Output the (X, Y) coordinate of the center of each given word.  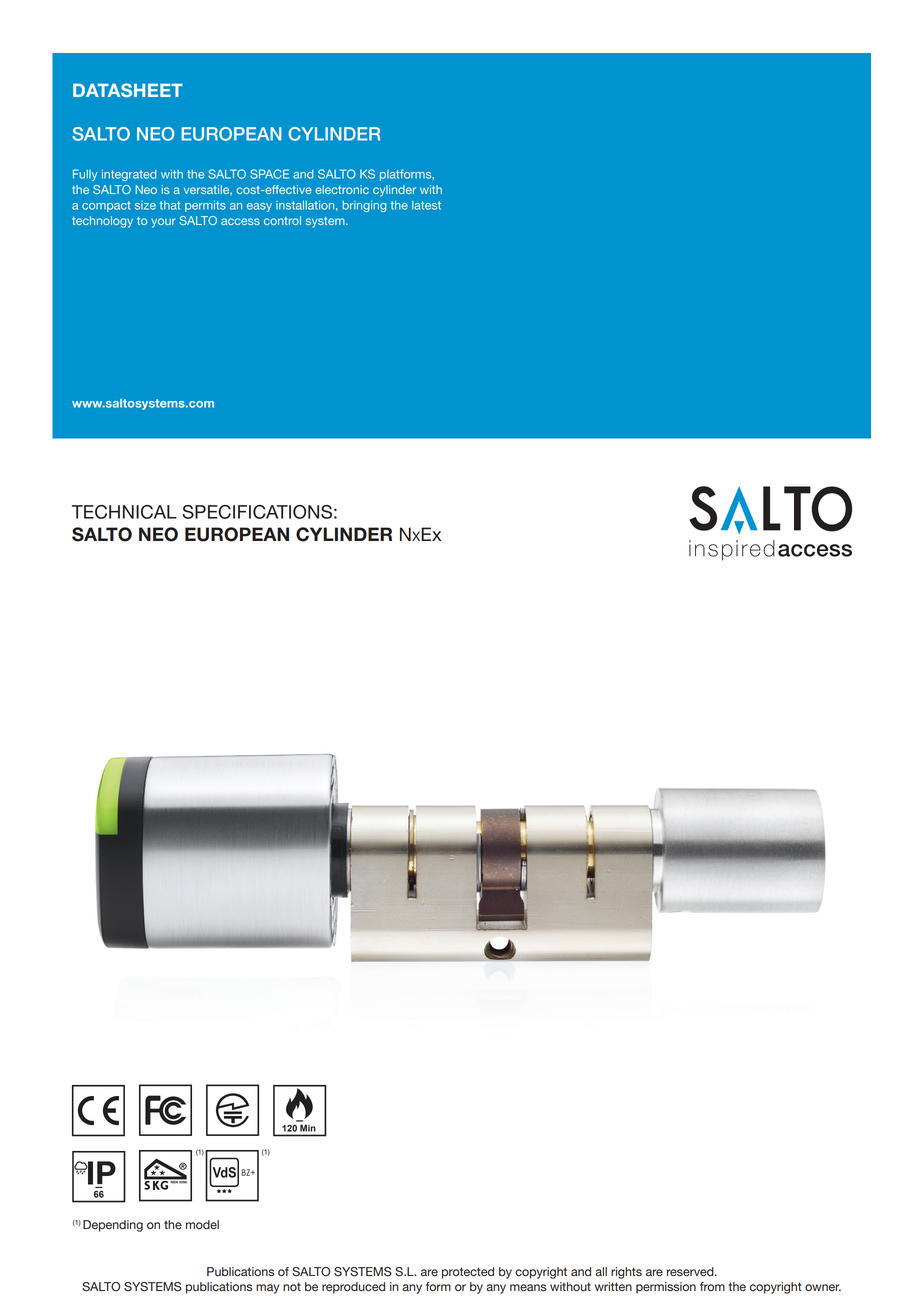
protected (468, 1273)
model (202, 1225)
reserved (691, 1272)
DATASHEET (128, 90)
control (282, 220)
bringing (364, 206)
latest (426, 205)
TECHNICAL (124, 512)
